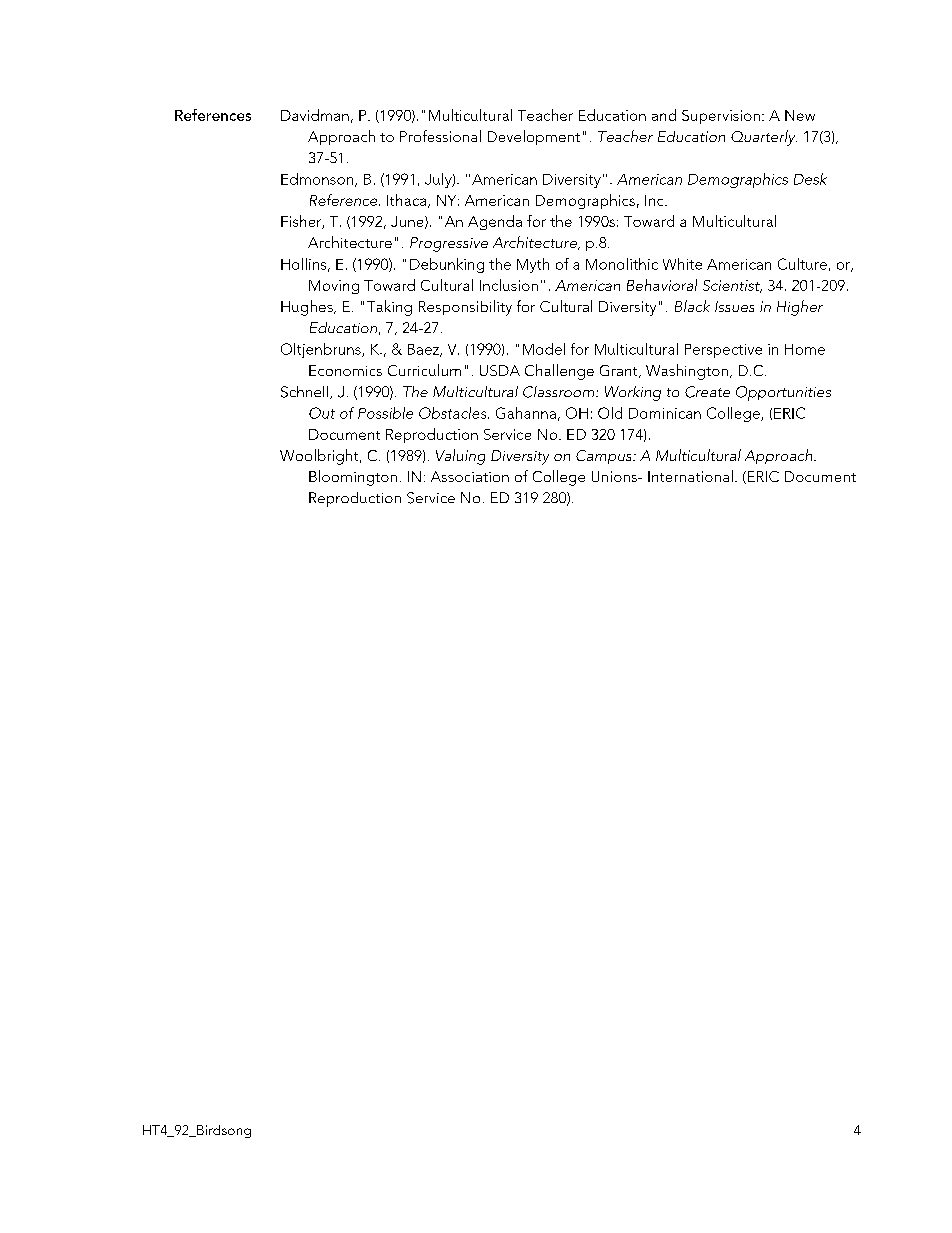 This screenshot has width=952, height=1233. I want to click on Quarterly, so click(764, 138).
